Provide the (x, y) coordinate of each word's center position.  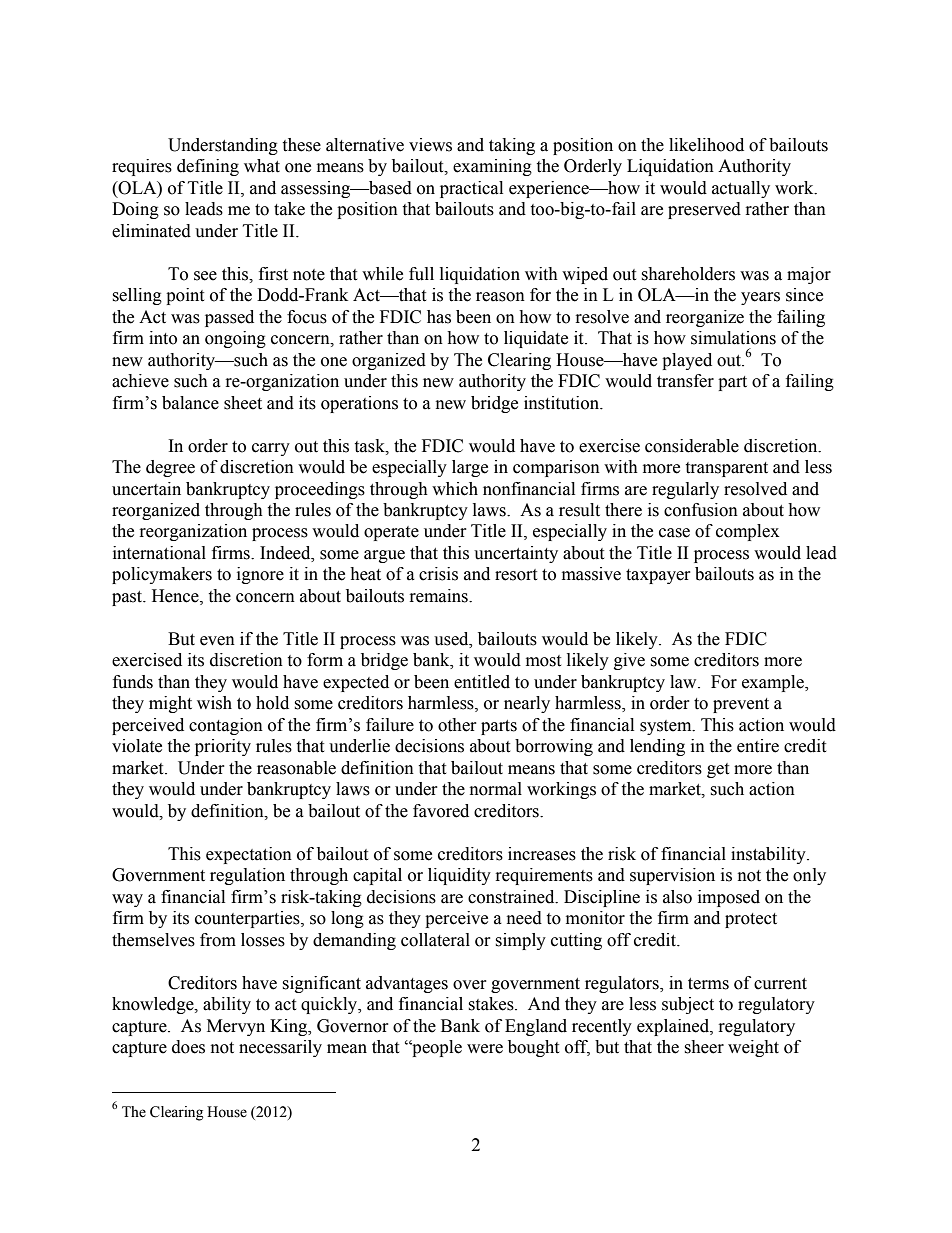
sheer (704, 1047)
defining (208, 167)
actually (741, 189)
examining (492, 167)
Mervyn (236, 1027)
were (485, 1049)
